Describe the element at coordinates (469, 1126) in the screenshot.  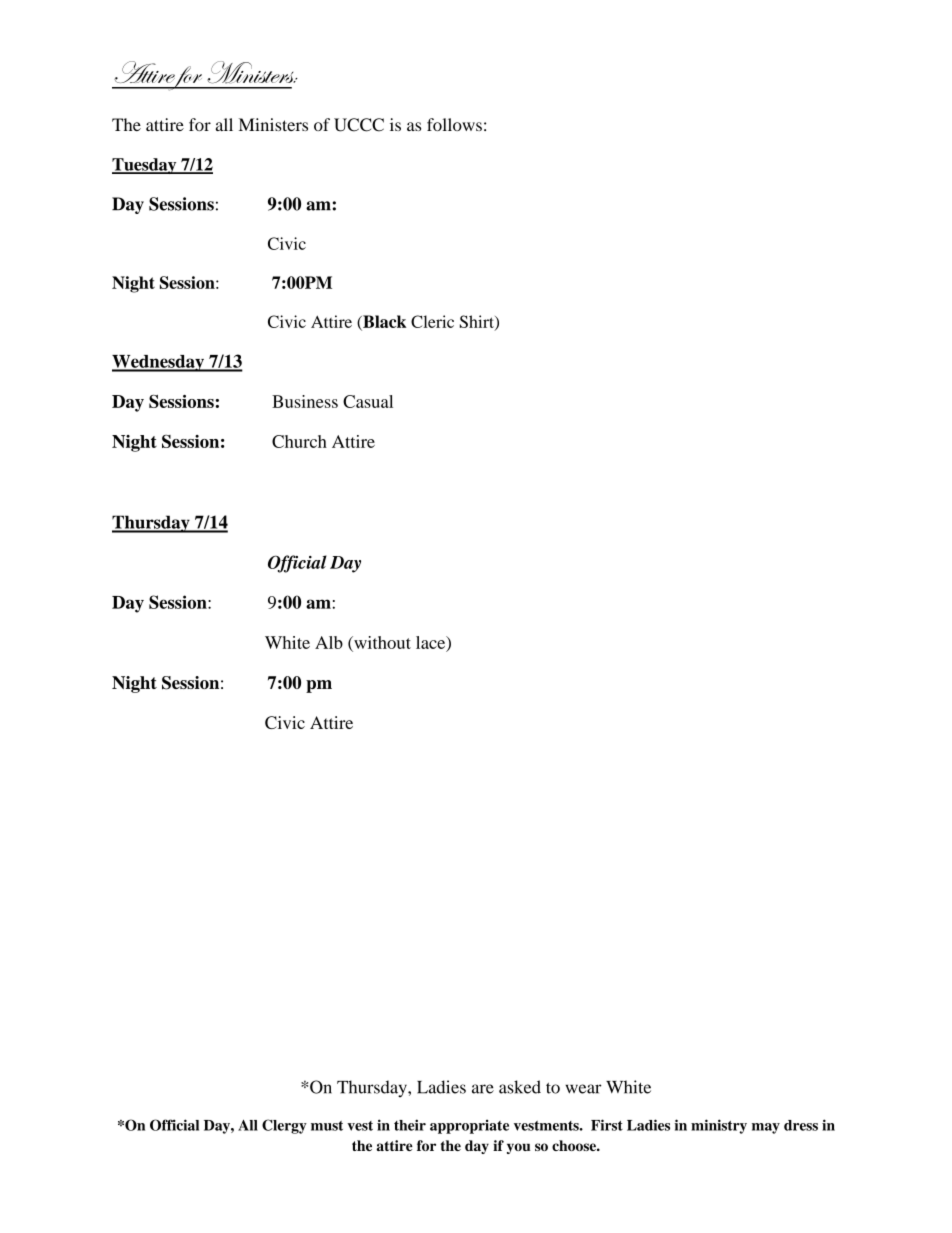
I see `appropriate` at that location.
